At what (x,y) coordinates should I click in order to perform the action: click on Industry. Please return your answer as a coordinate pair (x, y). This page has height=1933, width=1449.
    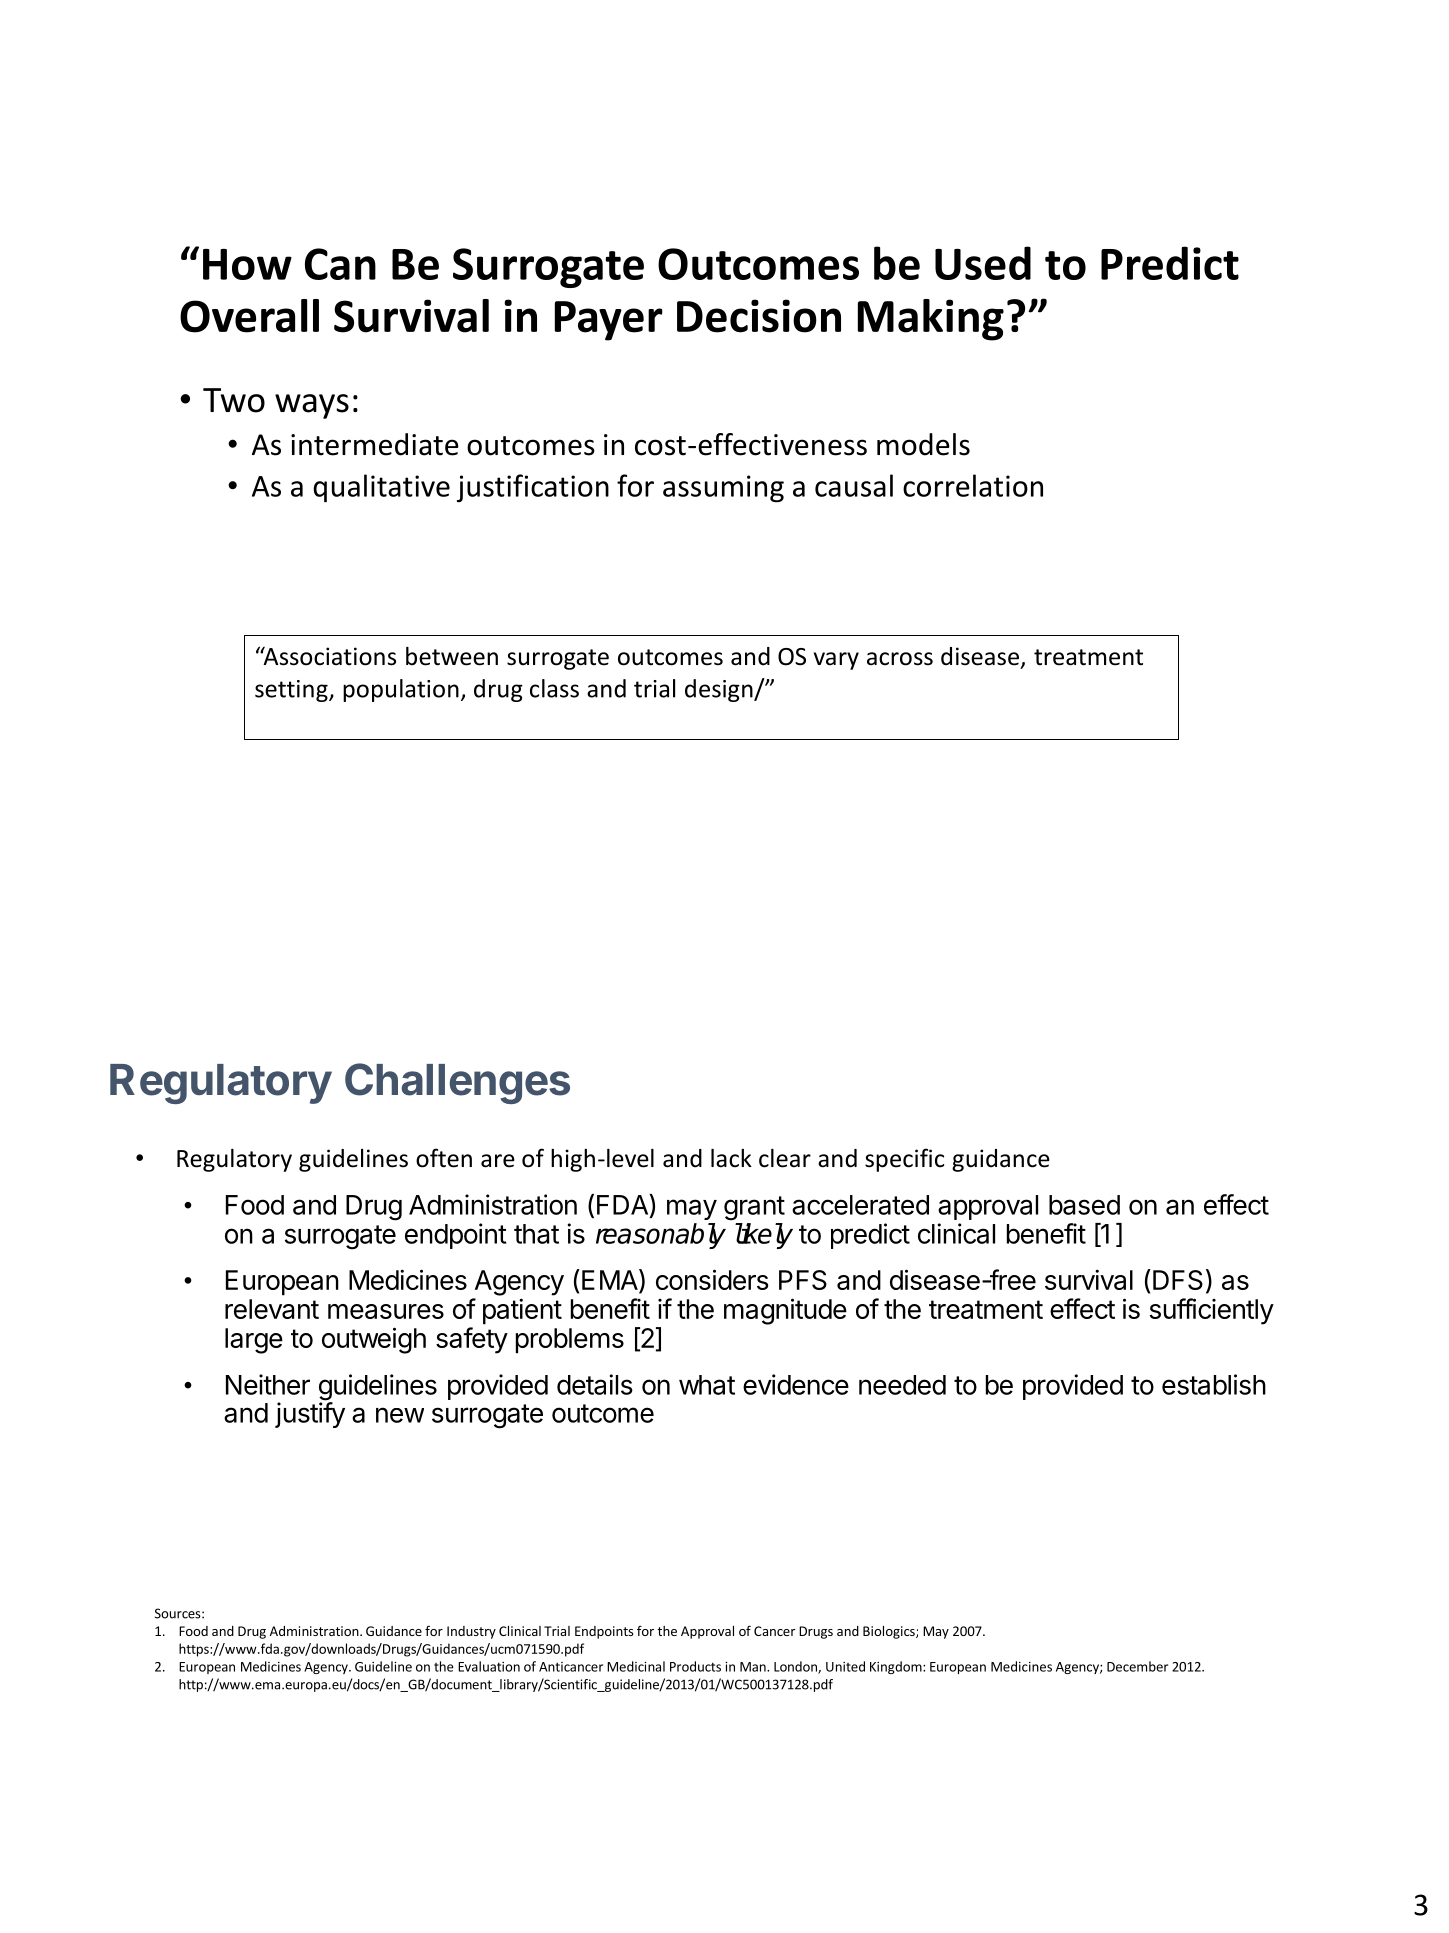
    Looking at the image, I should click on (471, 1632).
